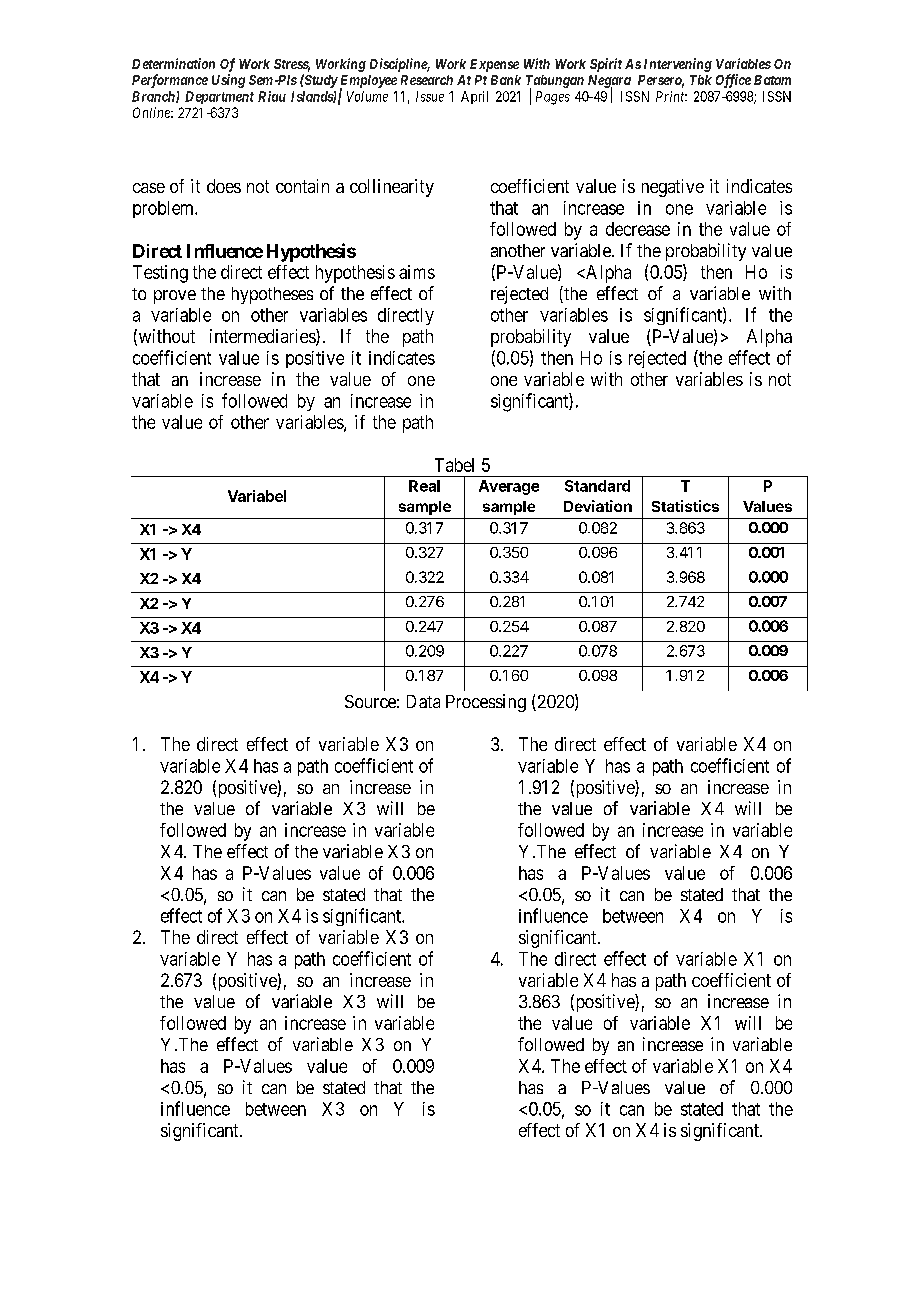  I want to click on Using, so click(228, 81).
